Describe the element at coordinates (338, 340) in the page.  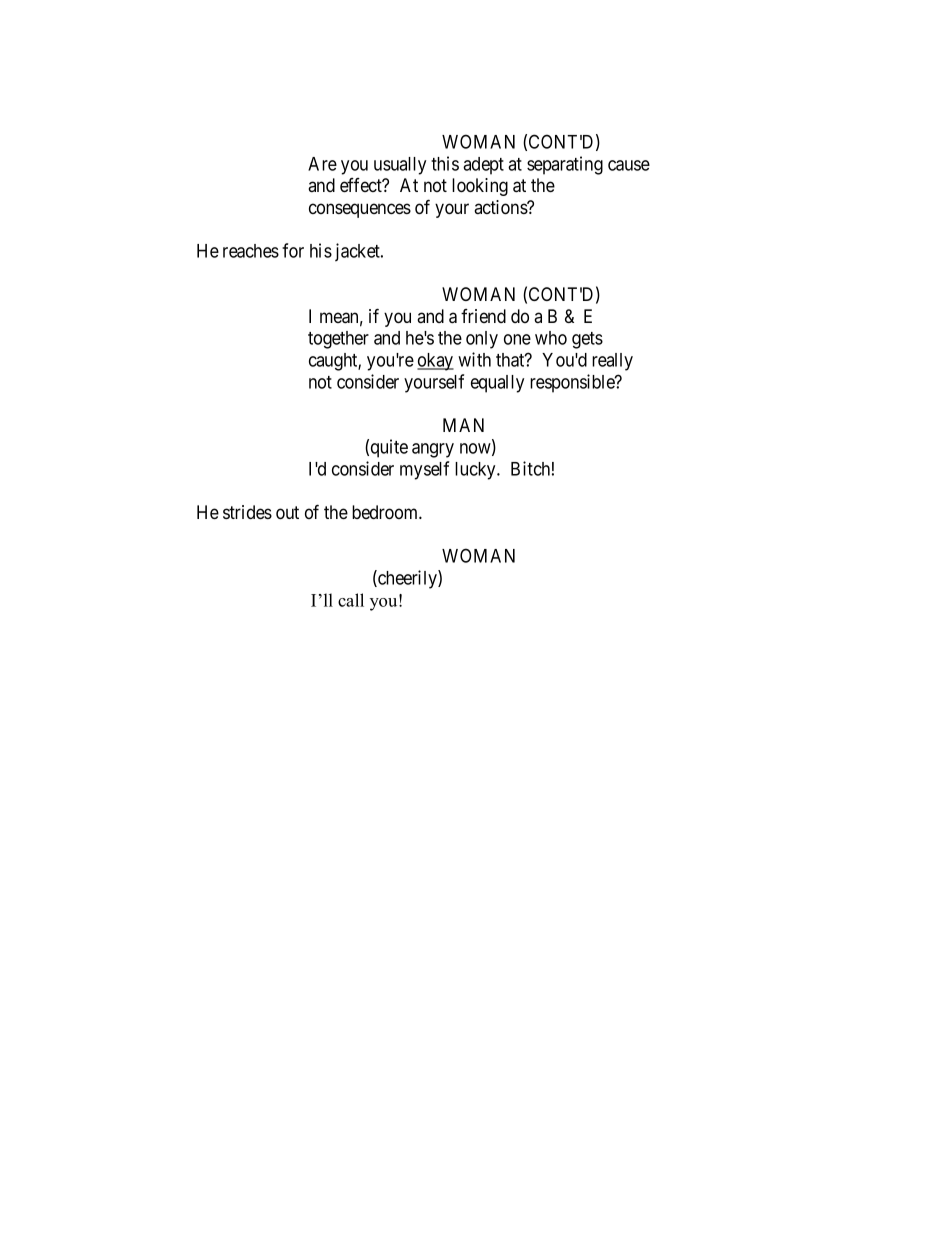
I see `together` at that location.
